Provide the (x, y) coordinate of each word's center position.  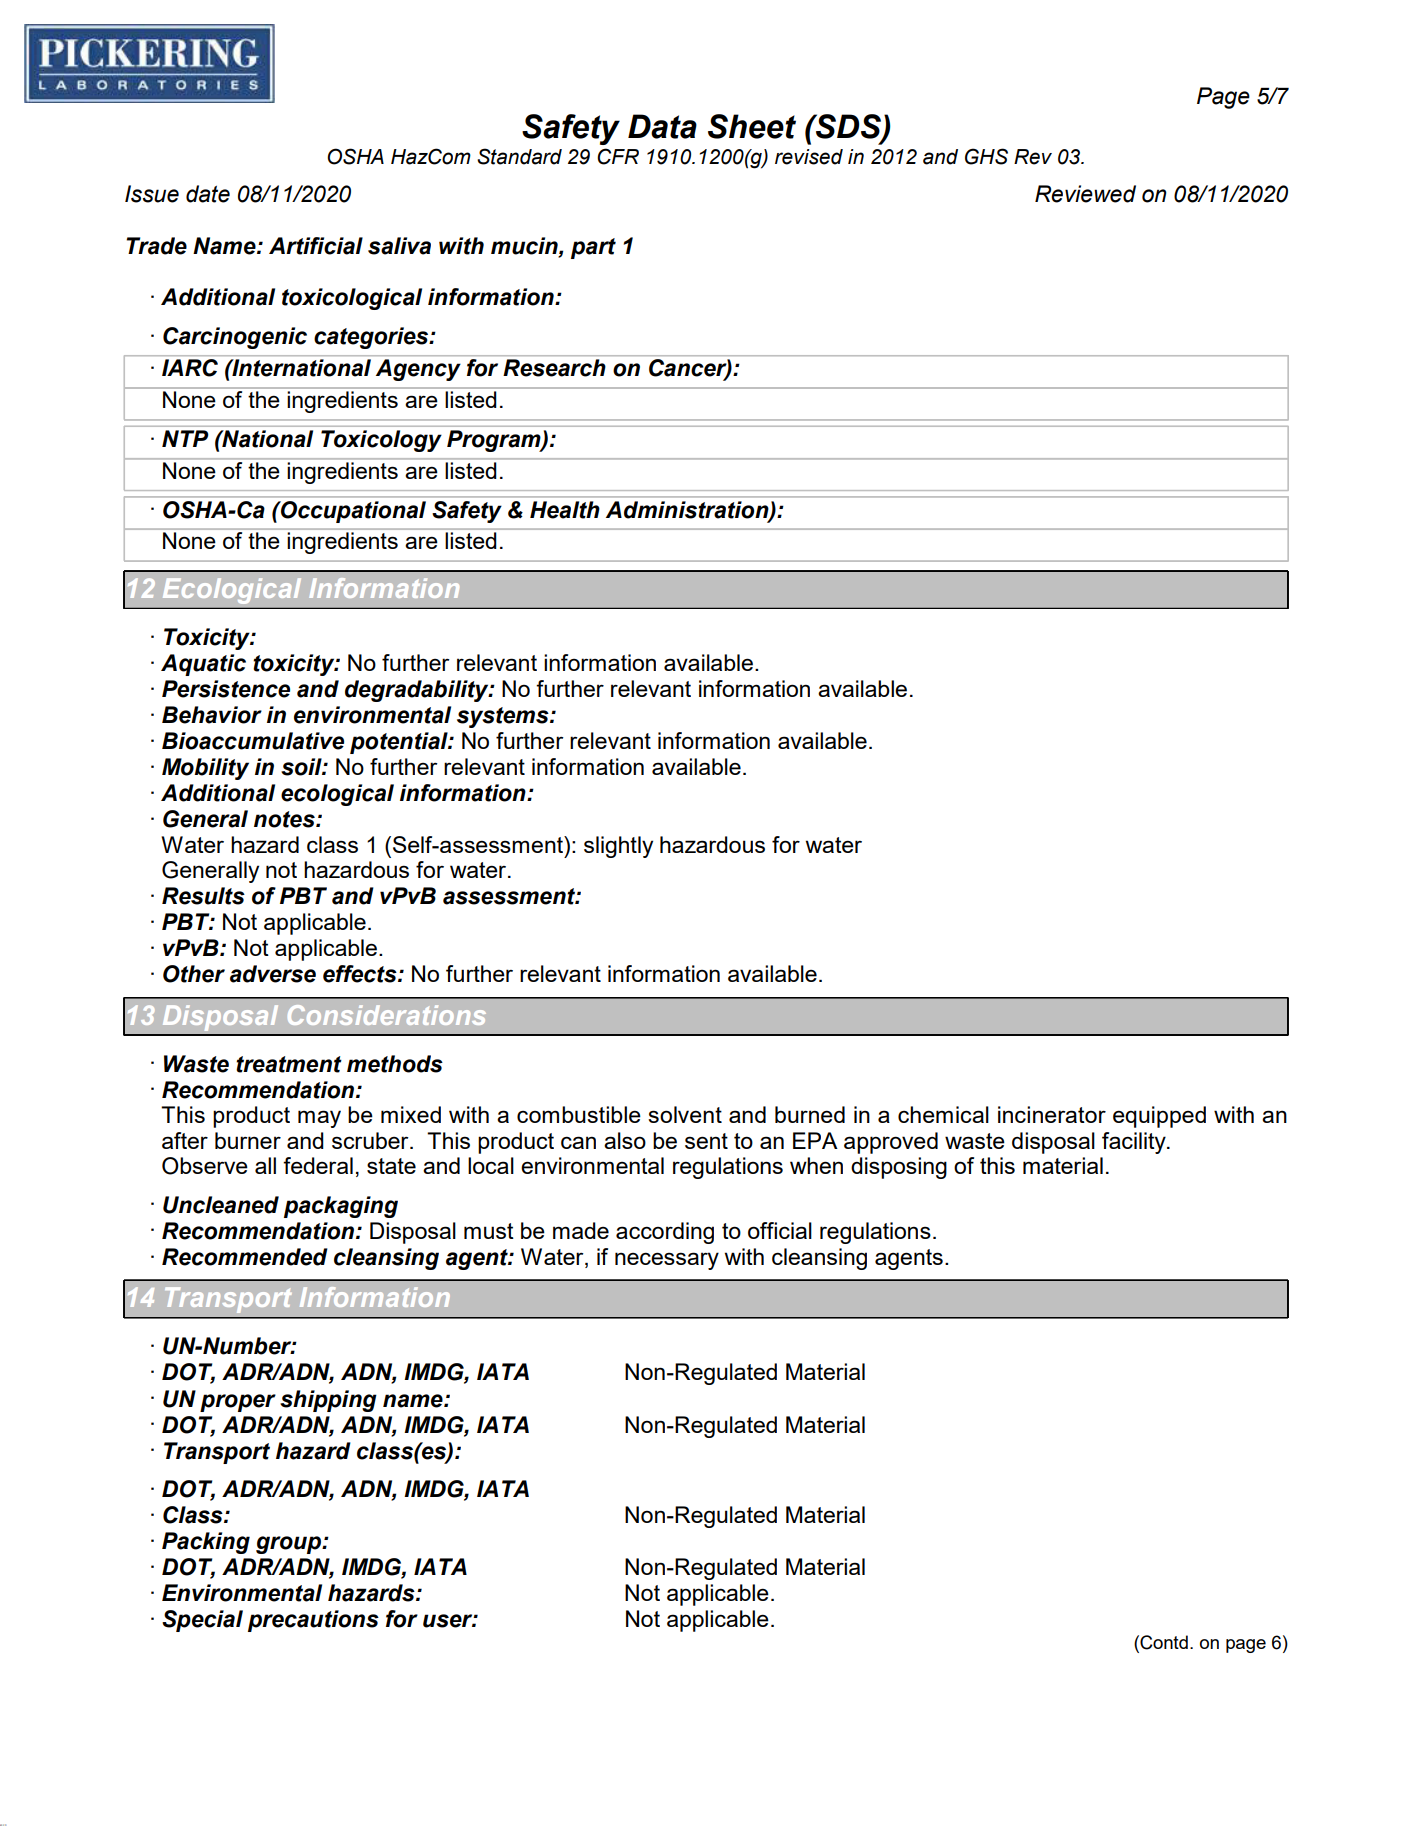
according (665, 1233)
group (289, 1545)
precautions (313, 1621)
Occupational (352, 512)
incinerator (1052, 1114)
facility (1135, 1143)
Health (565, 510)
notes (285, 819)
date (208, 194)
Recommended (245, 1257)
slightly (618, 847)
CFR (618, 156)
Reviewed (1085, 194)
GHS (986, 156)
